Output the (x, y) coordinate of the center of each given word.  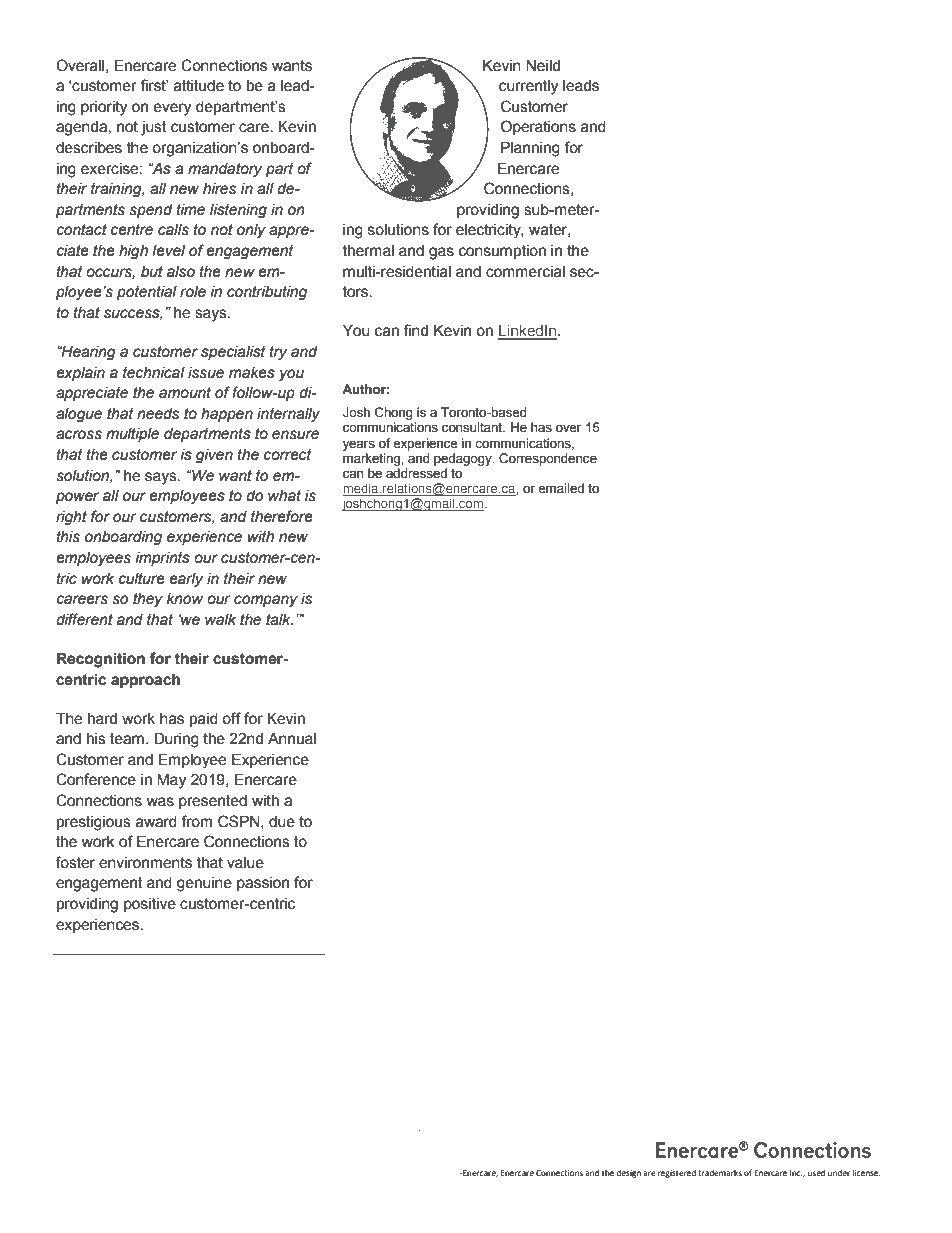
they (148, 600)
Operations (538, 127)
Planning (530, 149)
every (172, 109)
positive (150, 905)
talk (279, 620)
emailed (561, 488)
